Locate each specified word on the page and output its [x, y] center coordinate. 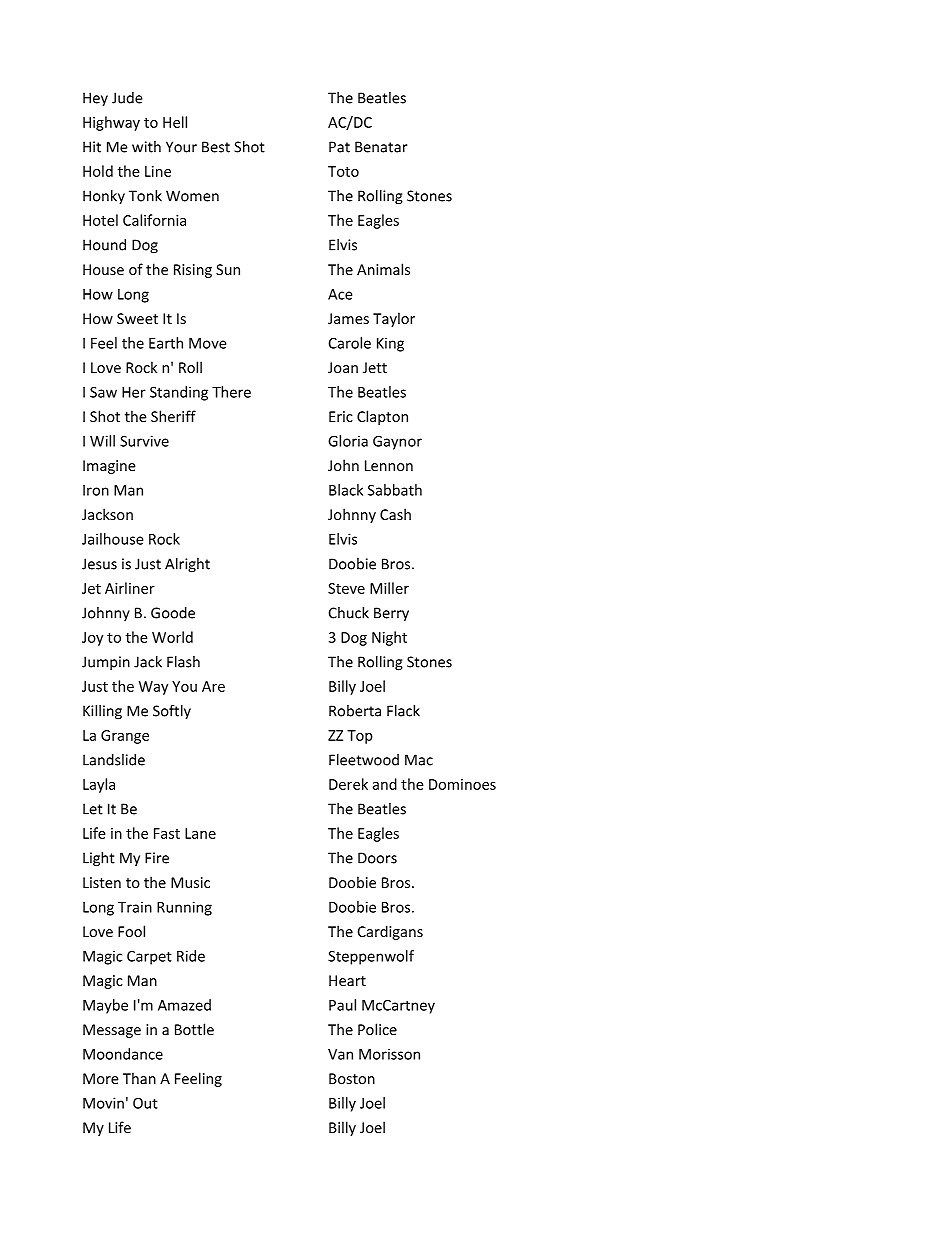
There [231, 392]
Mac [419, 760]
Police [377, 1029]
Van [340, 1054]
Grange [125, 737]
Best [216, 147]
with [146, 147]
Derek [348, 784]
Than [139, 1078]
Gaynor [397, 443]
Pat [339, 147]
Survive [144, 441]
